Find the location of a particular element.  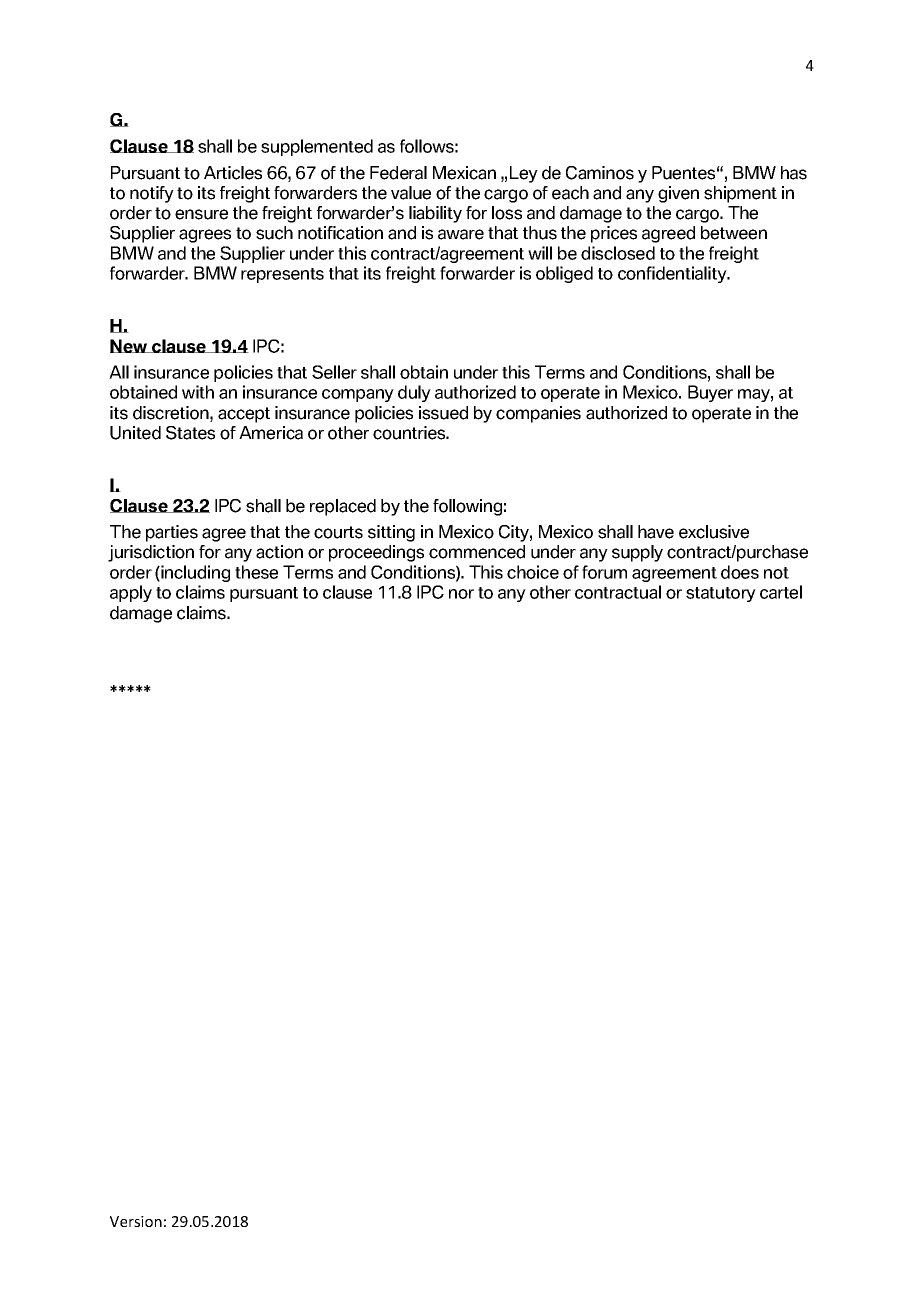

apply is located at coordinates (131, 593).
